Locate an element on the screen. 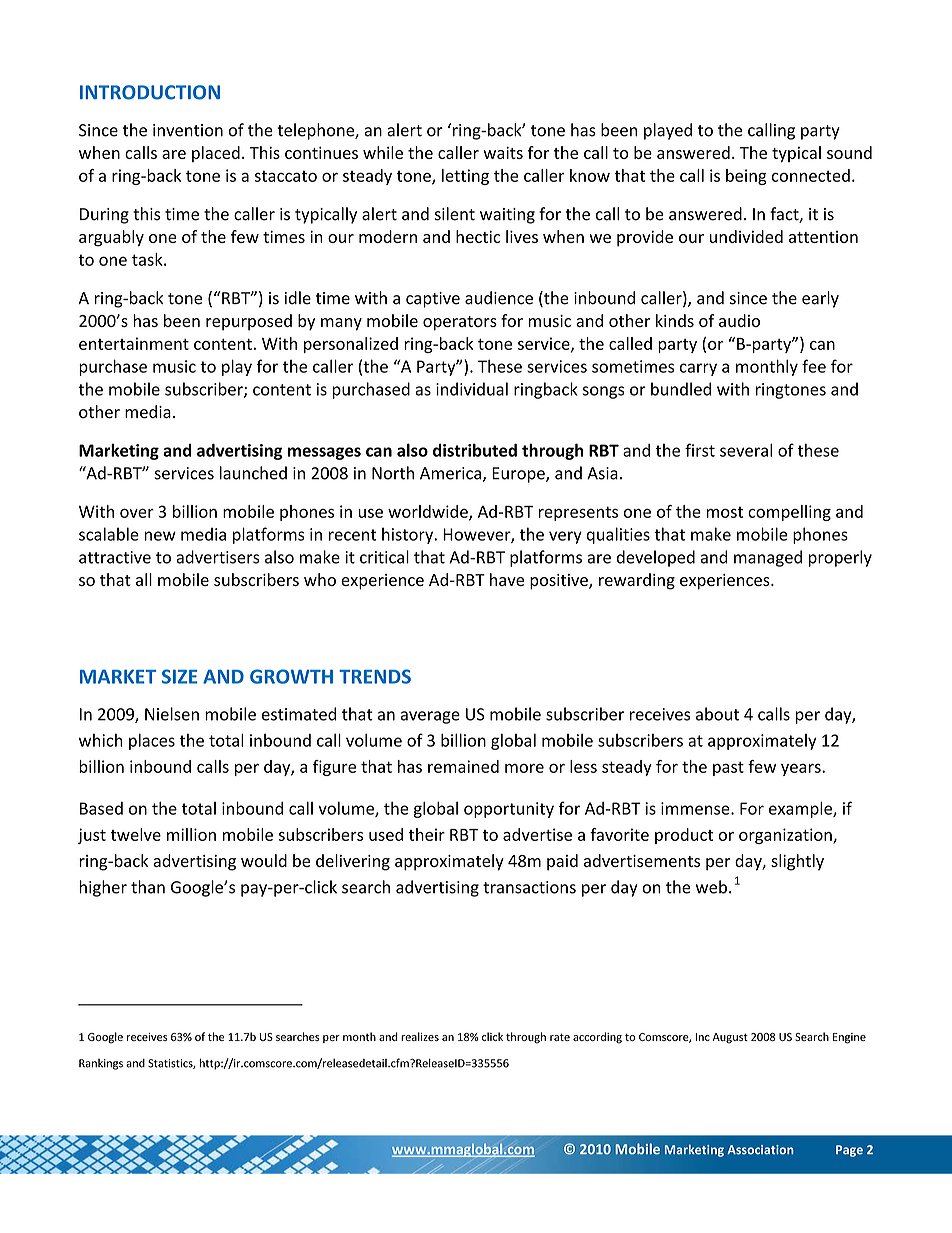 The width and height of the screenshot is (952, 1233). invention is located at coordinates (188, 130).
